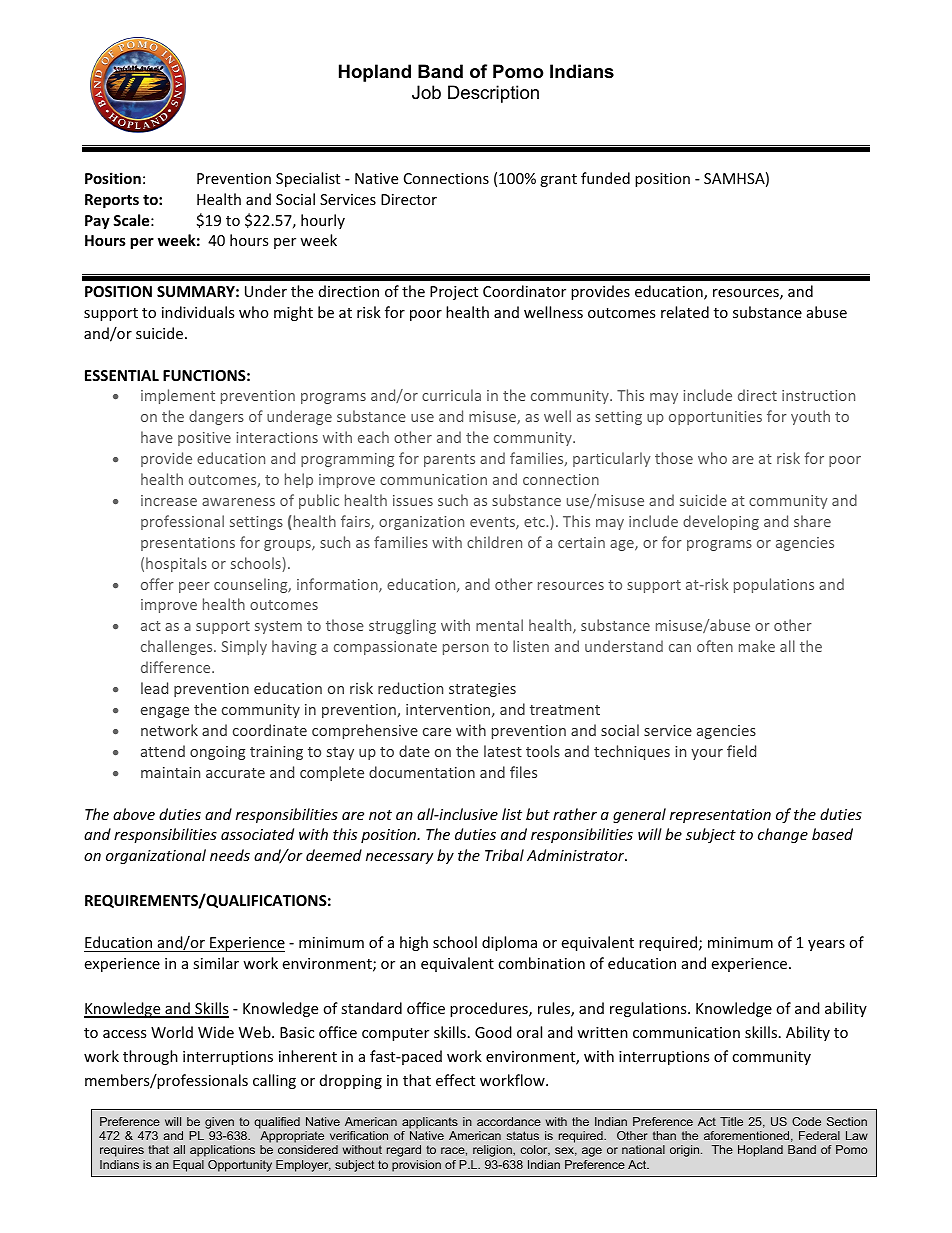 This screenshot has width=952, height=1233. Describe the element at coordinates (818, 395) in the screenshot. I see `instruction` at that location.
